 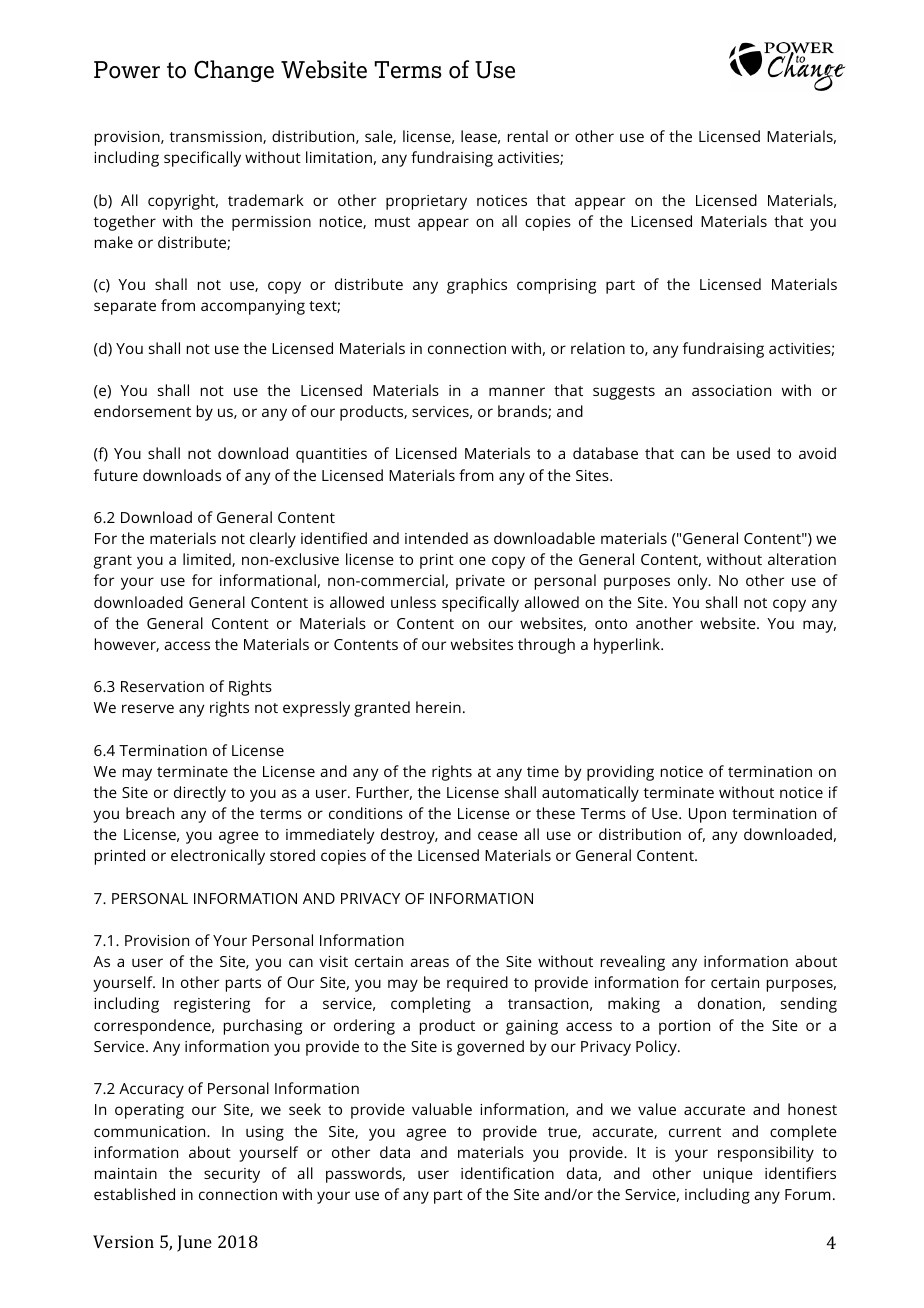 I want to click on transmission, so click(x=217, y=137).
